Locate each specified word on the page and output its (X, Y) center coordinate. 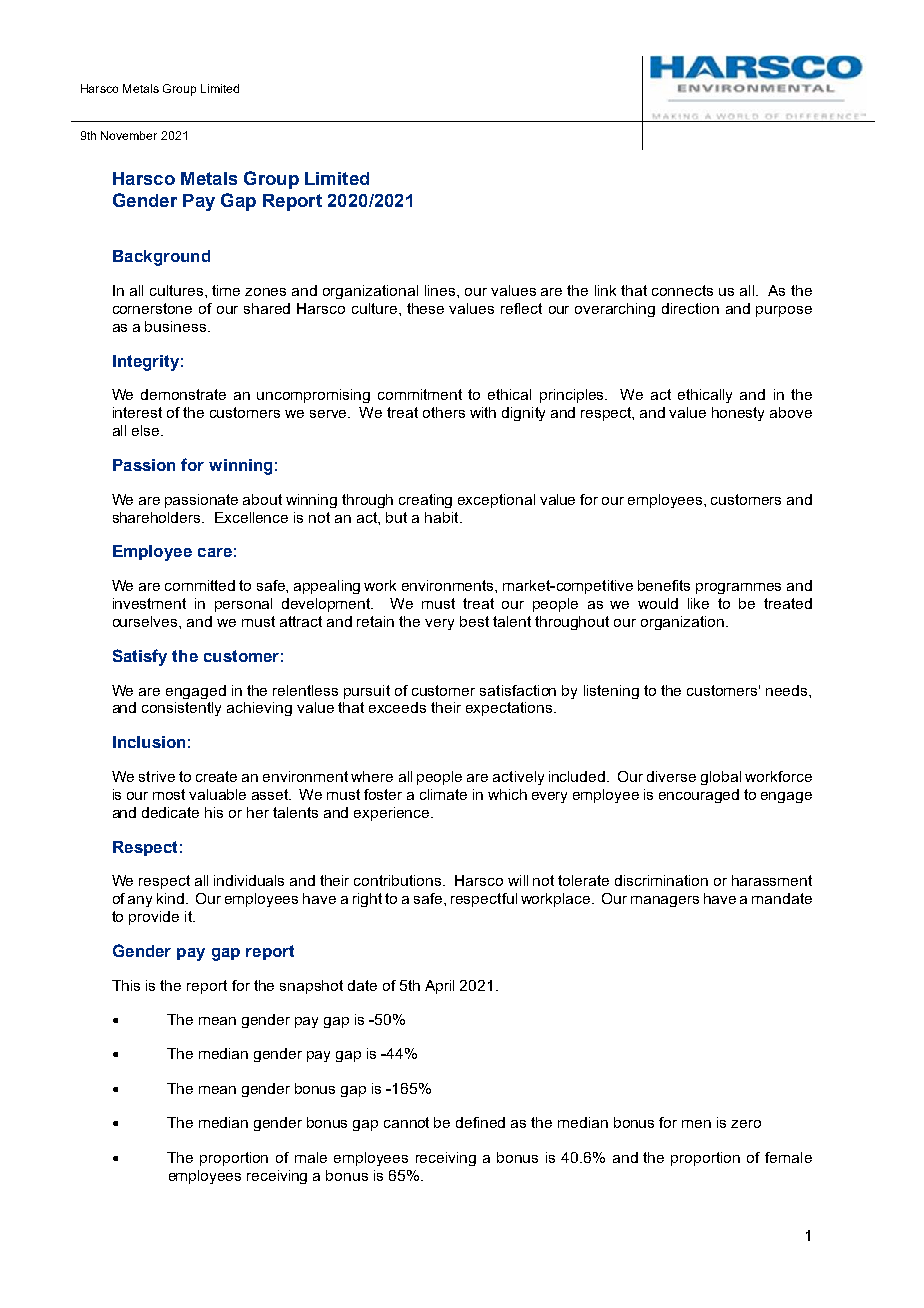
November (129, 135)
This (126, 985)
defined (480, 1122)
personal (243, 605)
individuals (249, 880)
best (474, 621)
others (444, 412)
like (698, 603)
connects (682, 290)
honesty (738, 414)
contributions (399, 880)
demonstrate (183, 394)
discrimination (661, 880)
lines (441, 290)
